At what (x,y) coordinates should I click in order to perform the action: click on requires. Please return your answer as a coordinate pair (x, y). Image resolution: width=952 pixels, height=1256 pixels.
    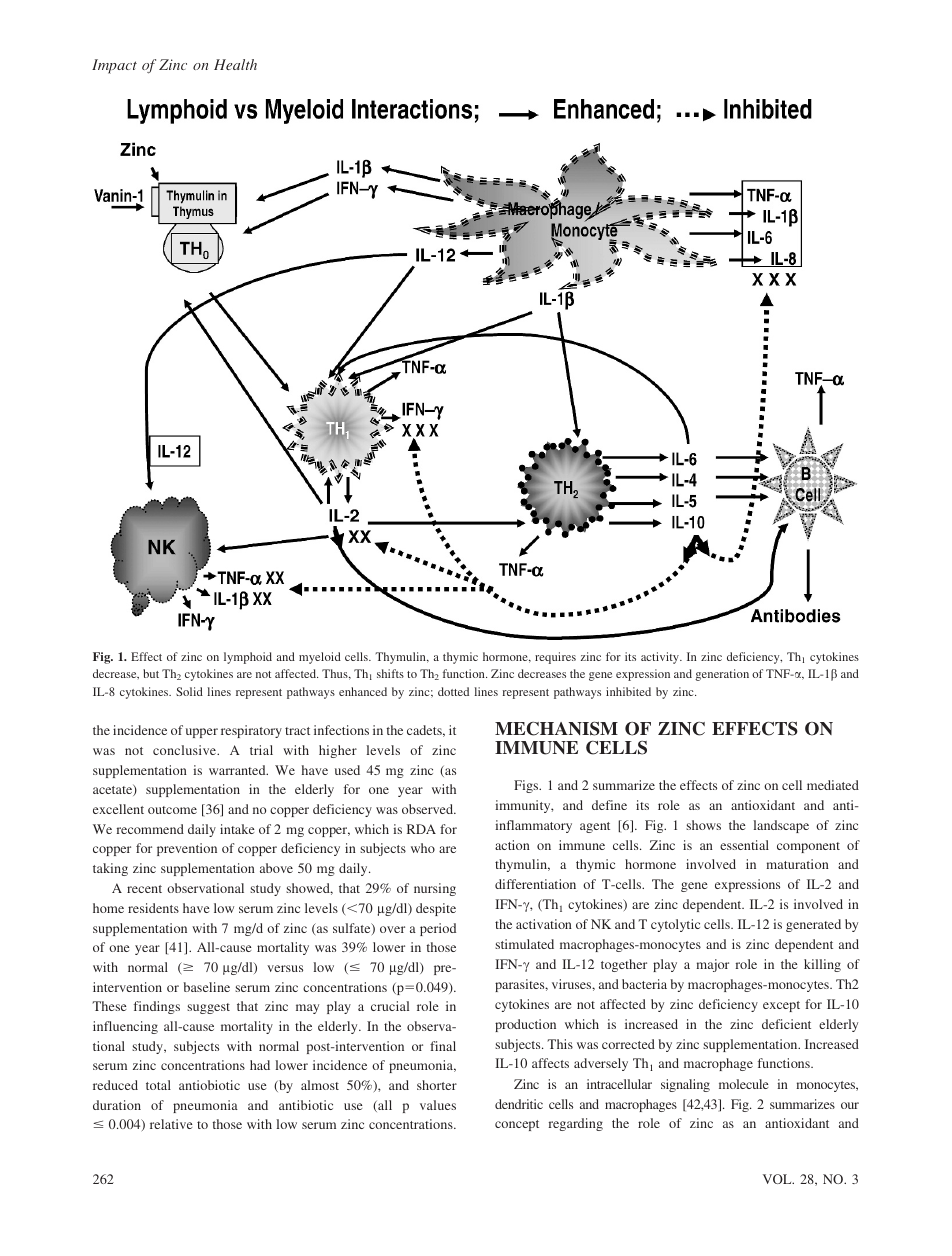
    Looking at the image, I should click on (555, 658).
